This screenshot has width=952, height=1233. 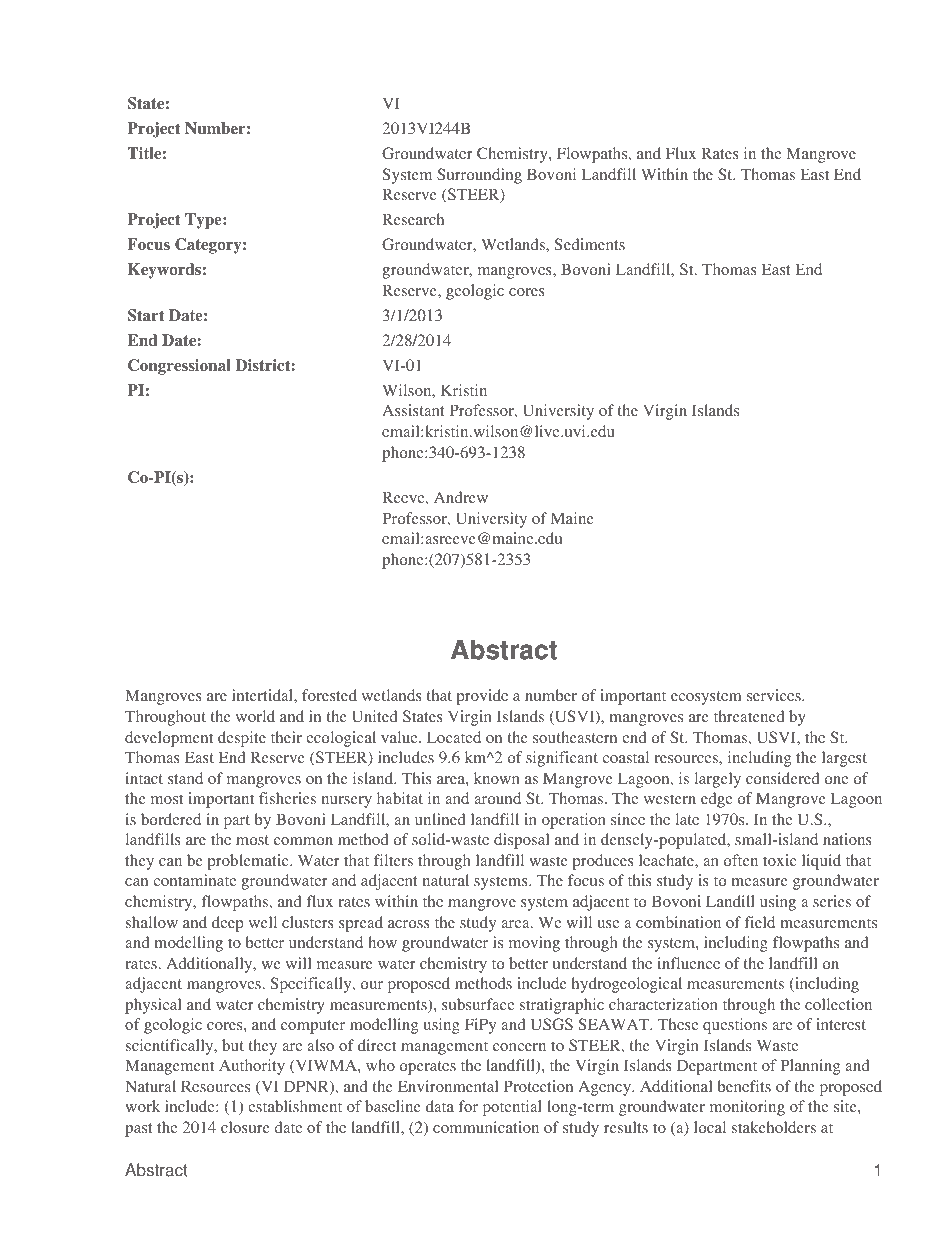 I want to click on provide, so click(x=482, y=697).
